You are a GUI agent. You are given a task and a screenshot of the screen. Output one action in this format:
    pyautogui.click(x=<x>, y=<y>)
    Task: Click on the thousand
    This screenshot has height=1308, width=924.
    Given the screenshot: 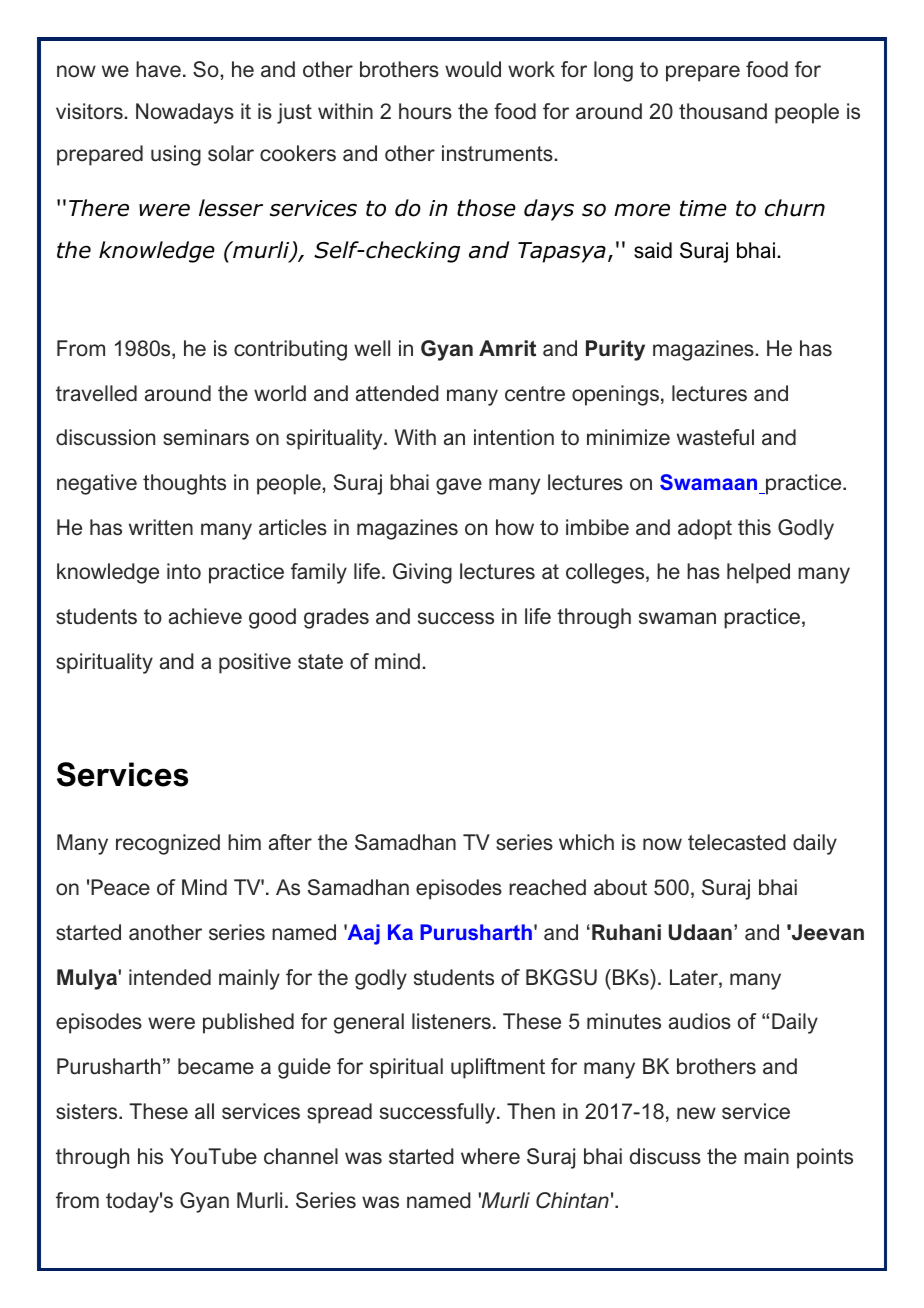 What is the action you would take?
    pyautogui.click(x=723, y=111)
